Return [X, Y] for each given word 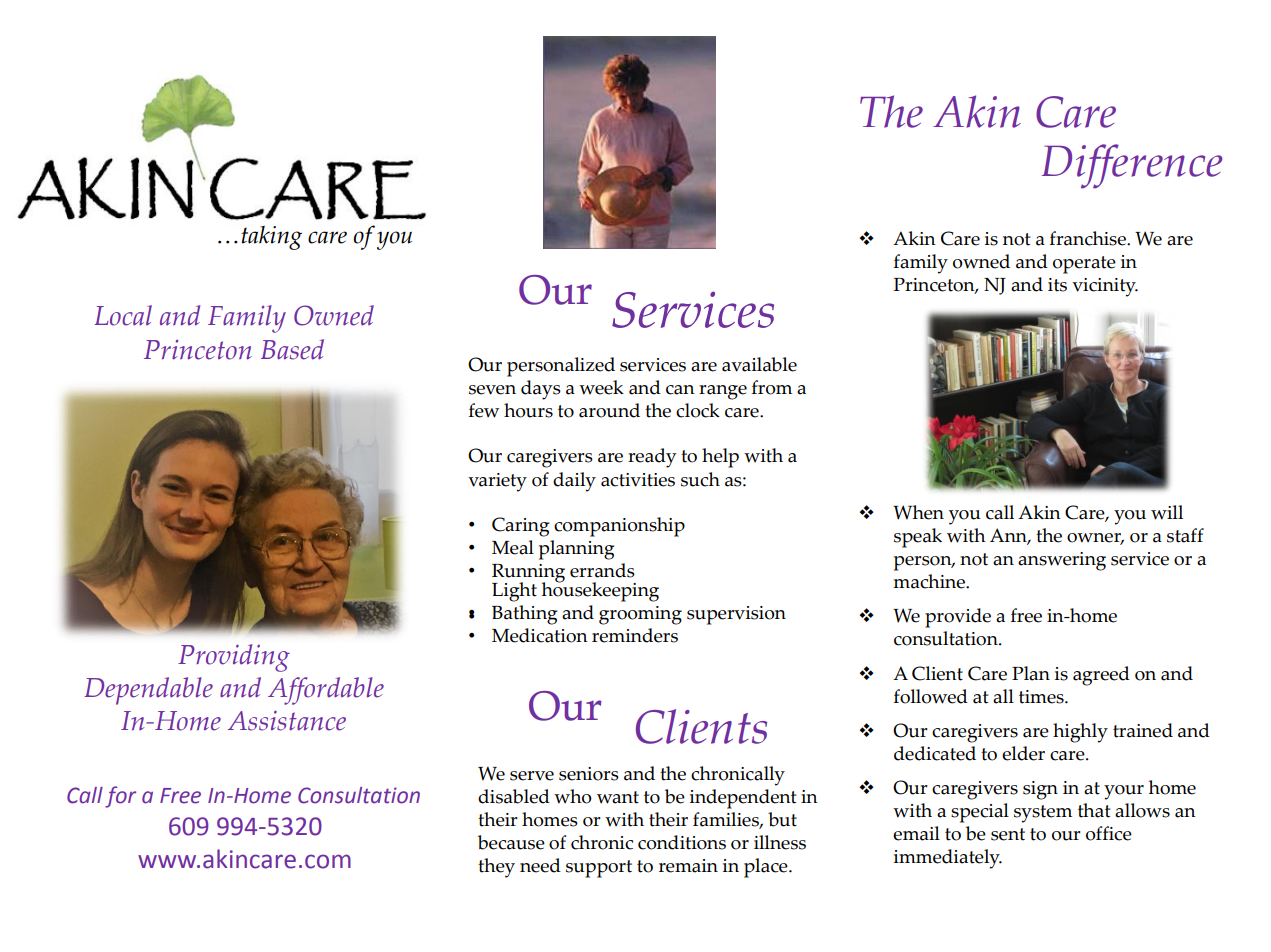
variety [497, 482]
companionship [619, 527]
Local [123, 315]
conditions [682, 842]
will [1167, 512]
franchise [1089, 238]
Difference [1132, 166]
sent [1008, 834]
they [496, 868]
